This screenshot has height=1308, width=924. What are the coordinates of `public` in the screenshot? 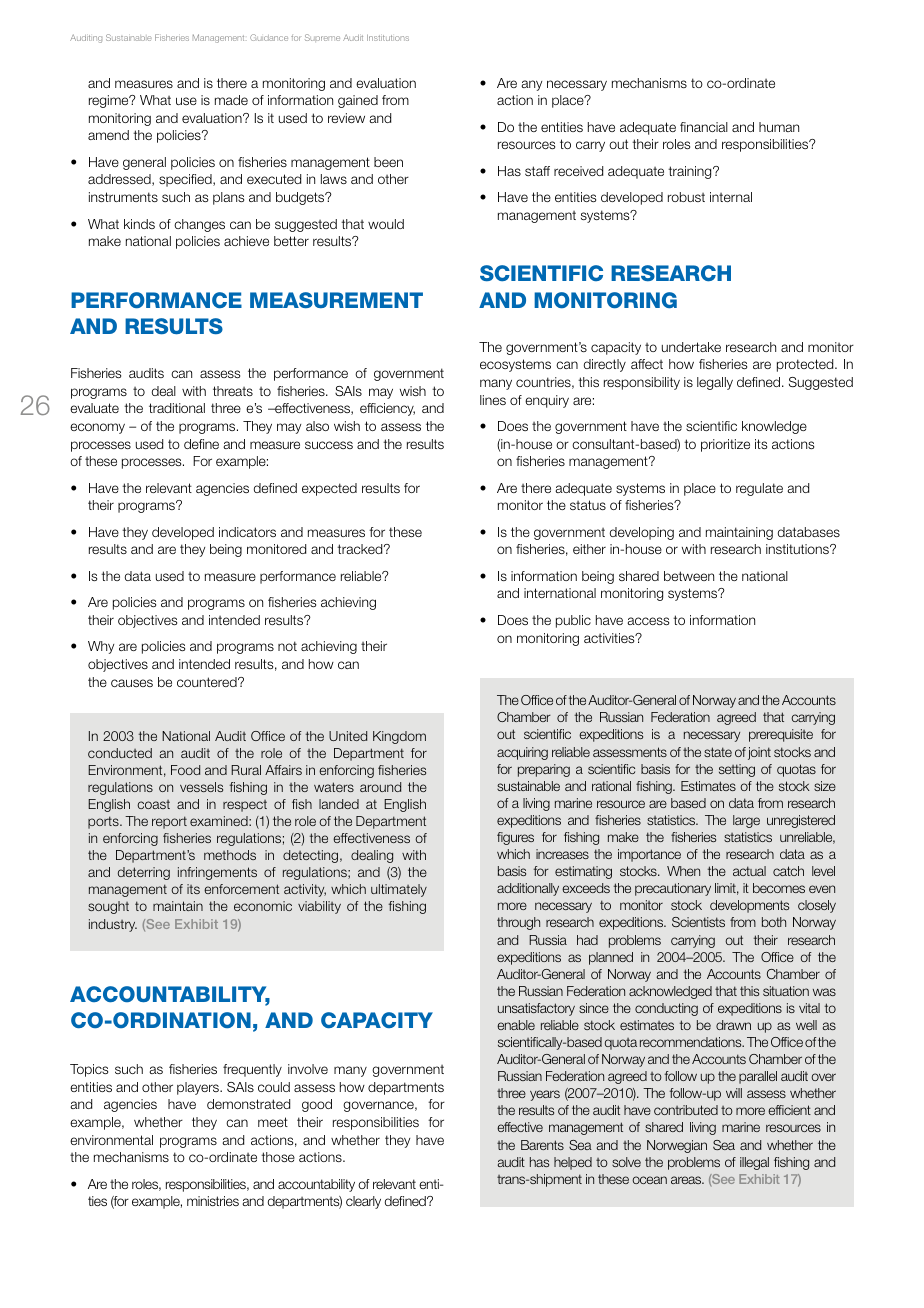 It's located at (573, 621).
